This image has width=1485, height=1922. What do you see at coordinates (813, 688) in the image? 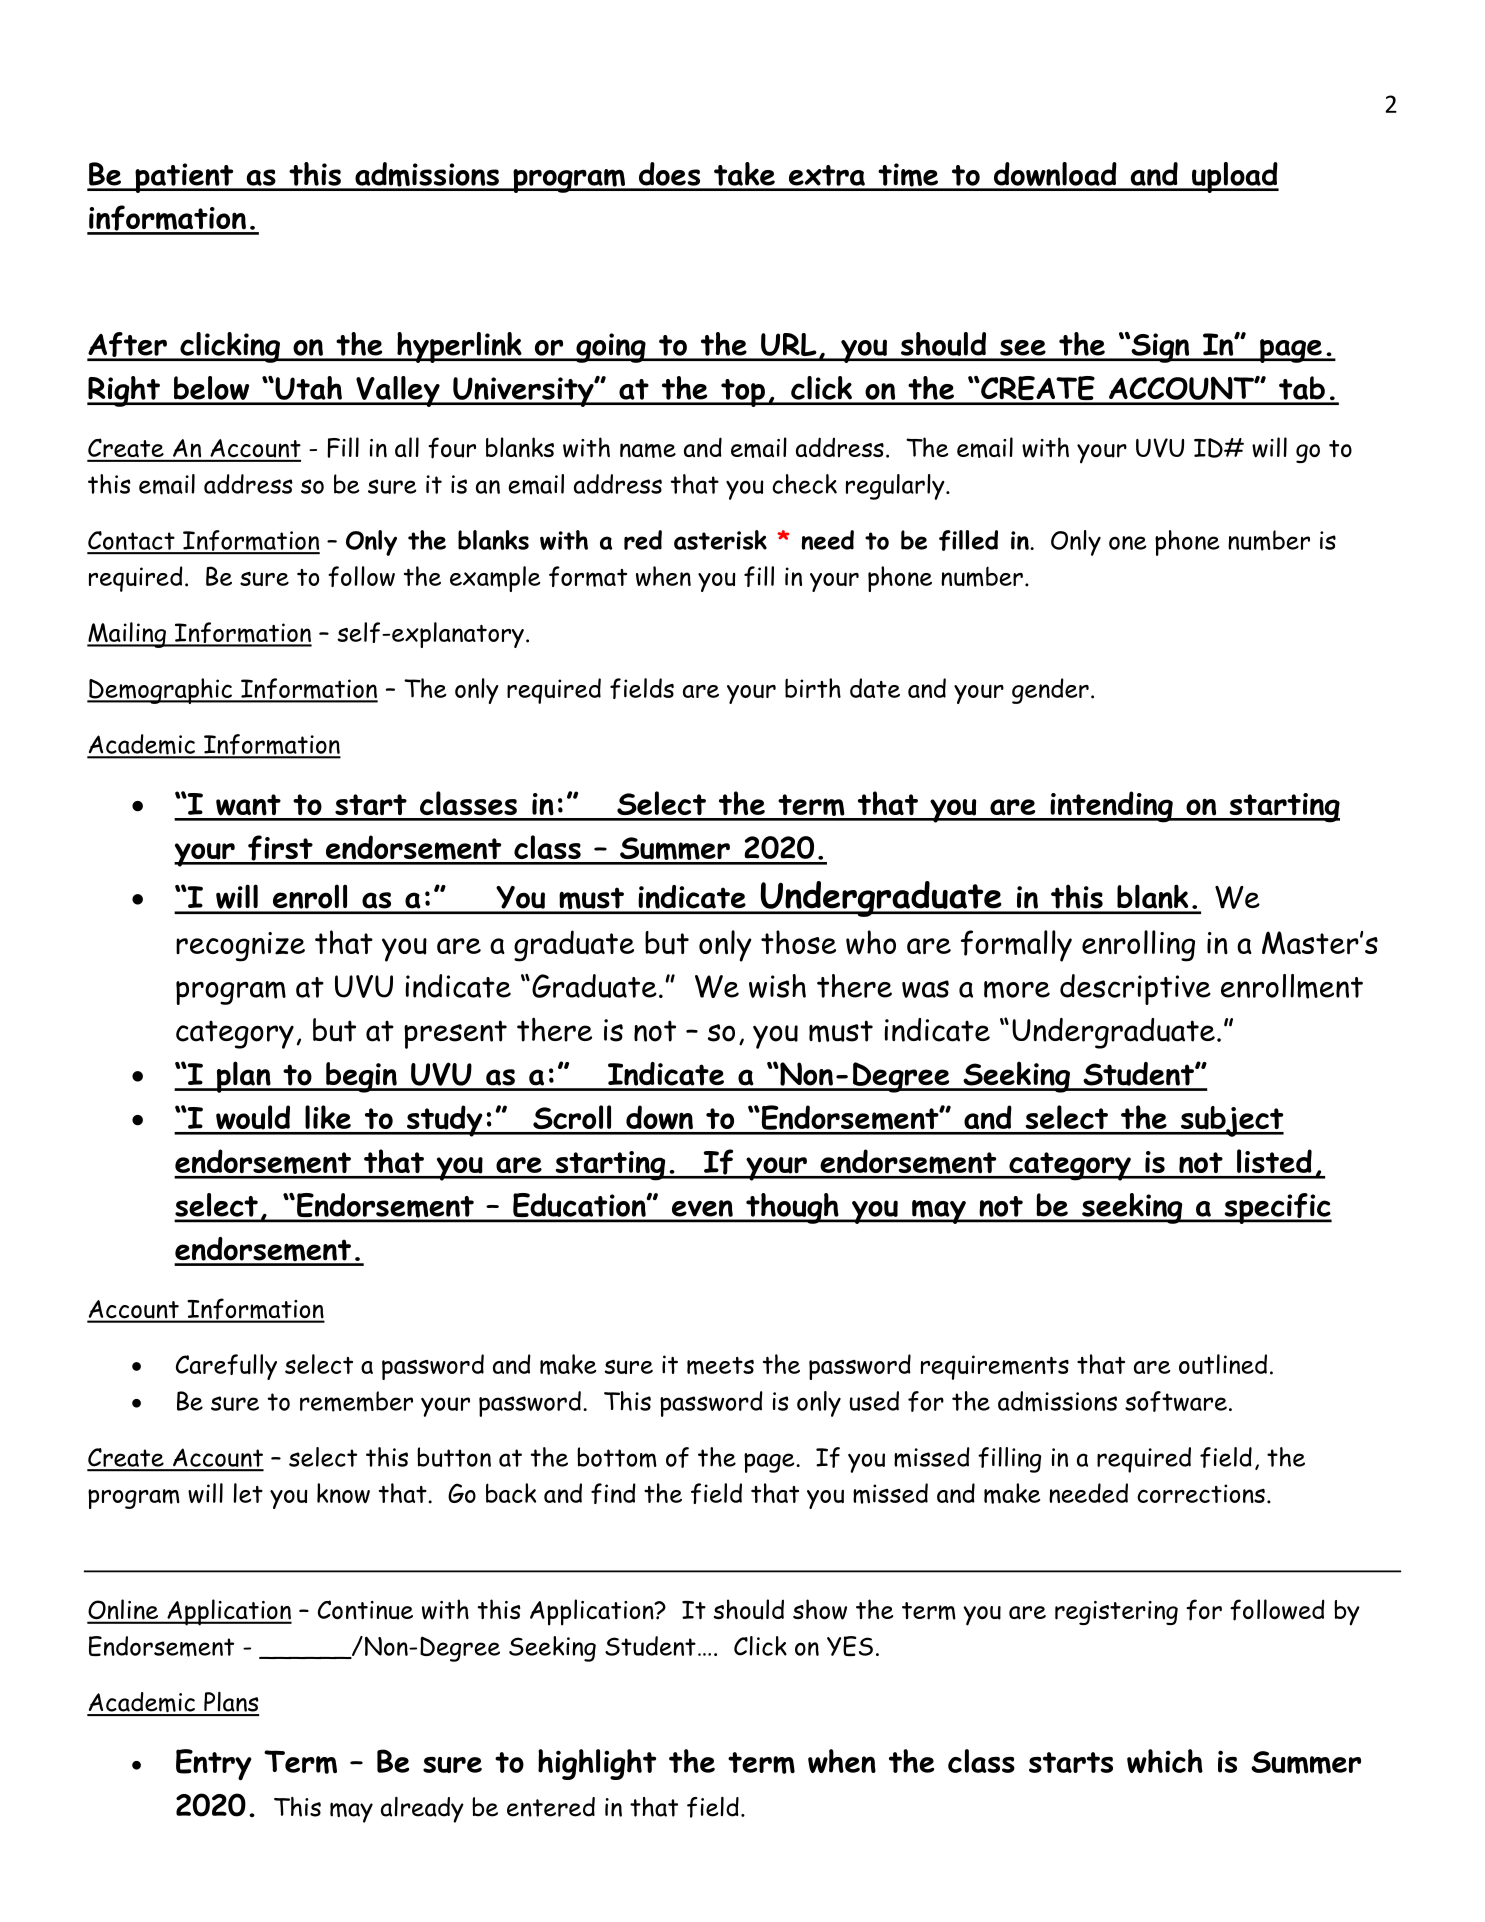
I see `birth` at bounding box center [813, 688].
